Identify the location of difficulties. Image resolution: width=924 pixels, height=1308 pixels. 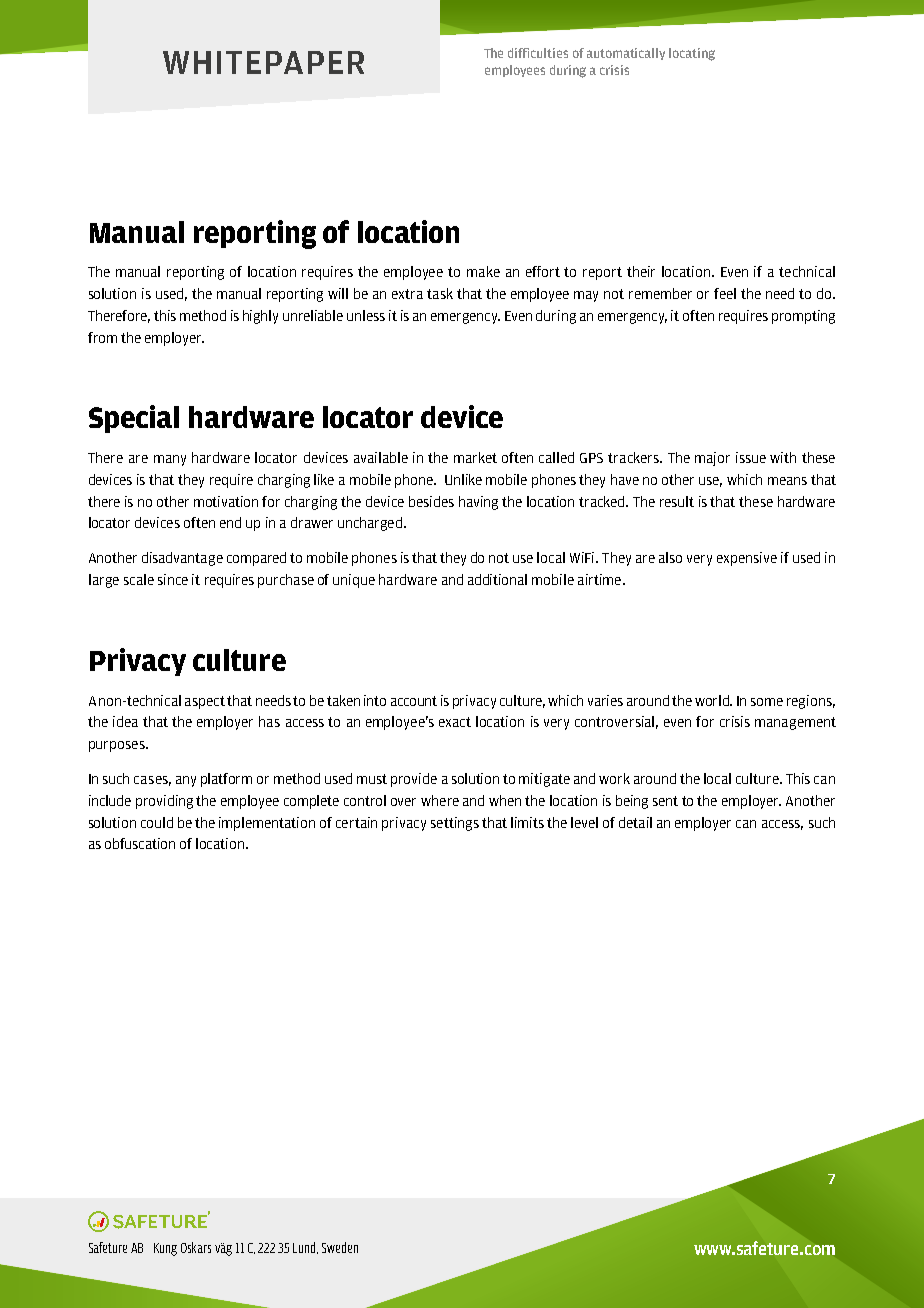
(538, 53).
